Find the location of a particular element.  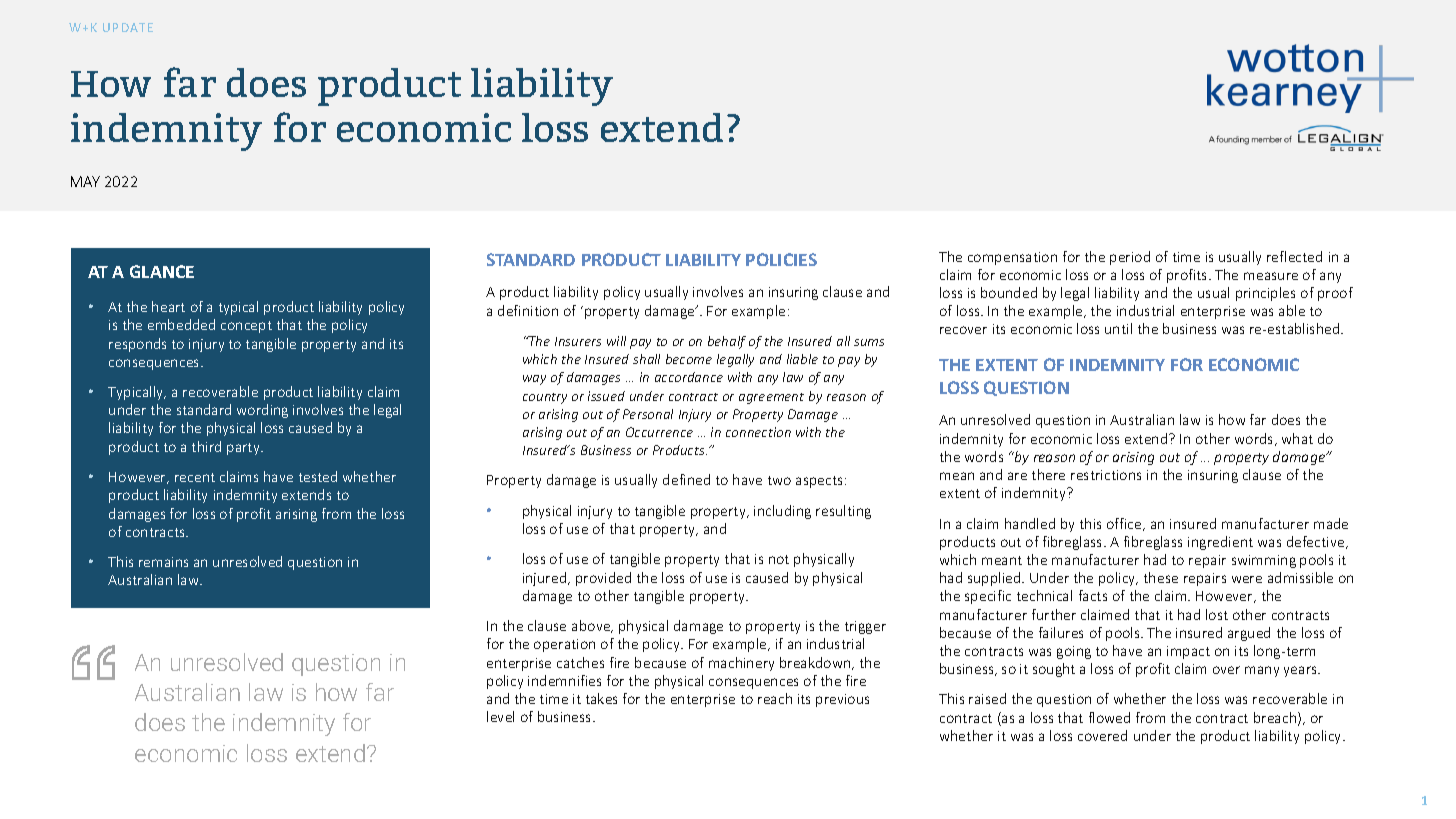

level is located at coordinates (500, 716).
